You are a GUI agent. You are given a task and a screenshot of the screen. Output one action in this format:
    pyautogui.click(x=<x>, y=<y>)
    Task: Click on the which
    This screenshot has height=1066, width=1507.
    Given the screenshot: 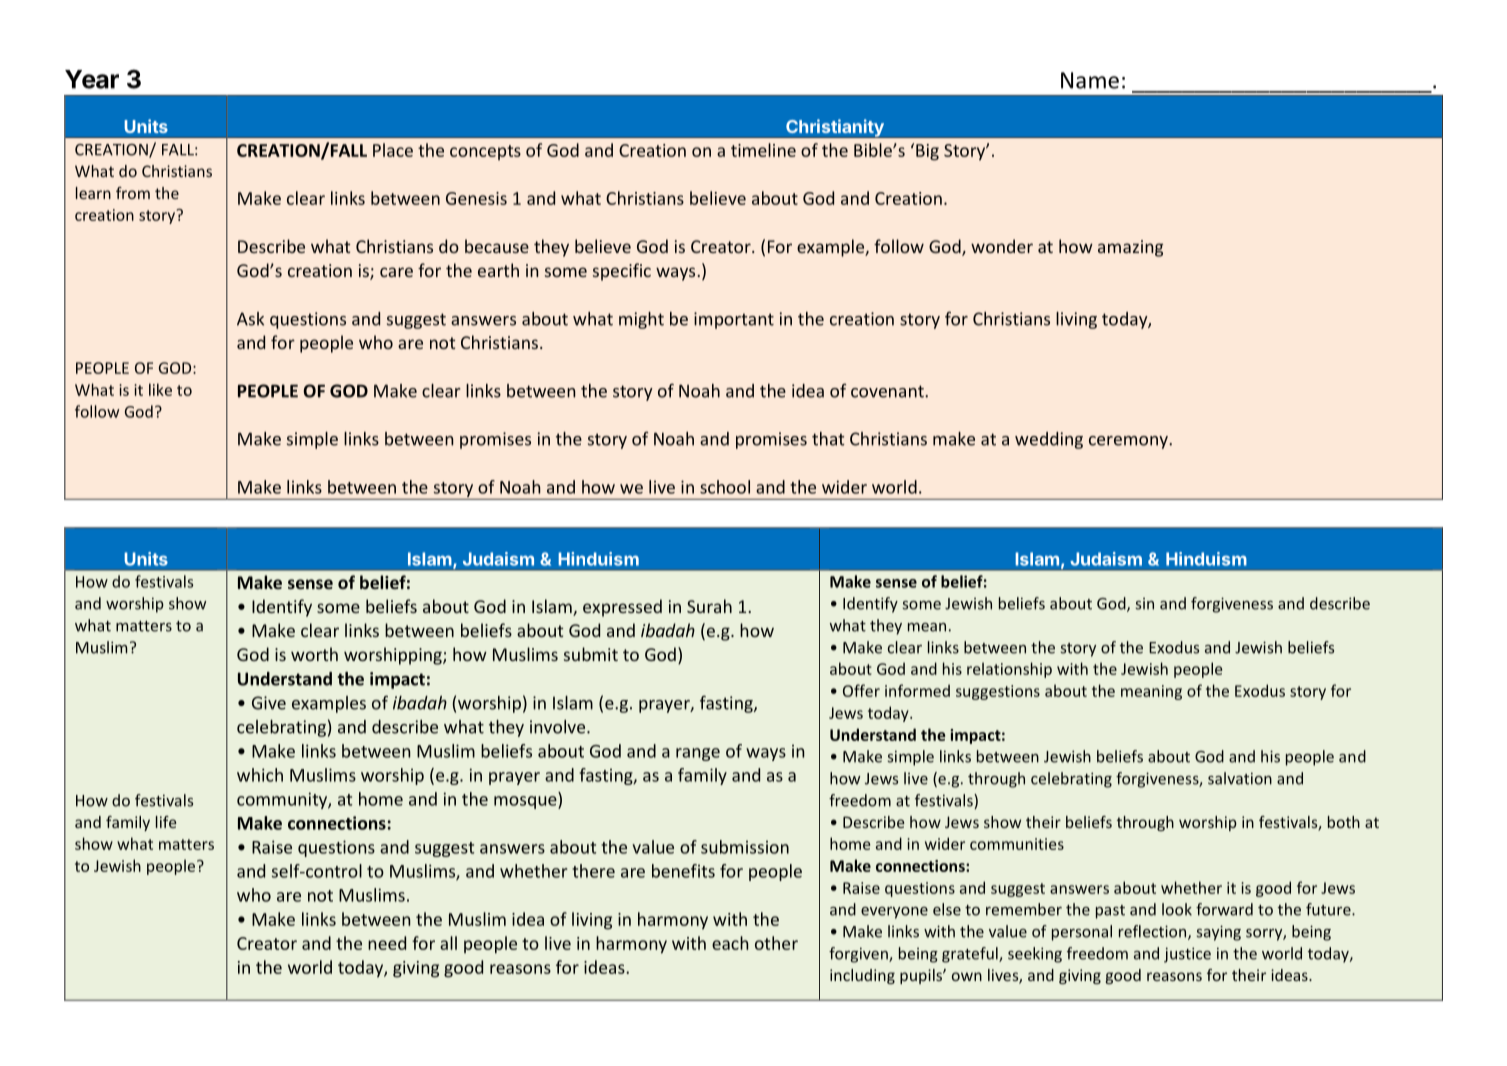 What is the action you would take?
    pyautogui.click(x=260, y=775)
